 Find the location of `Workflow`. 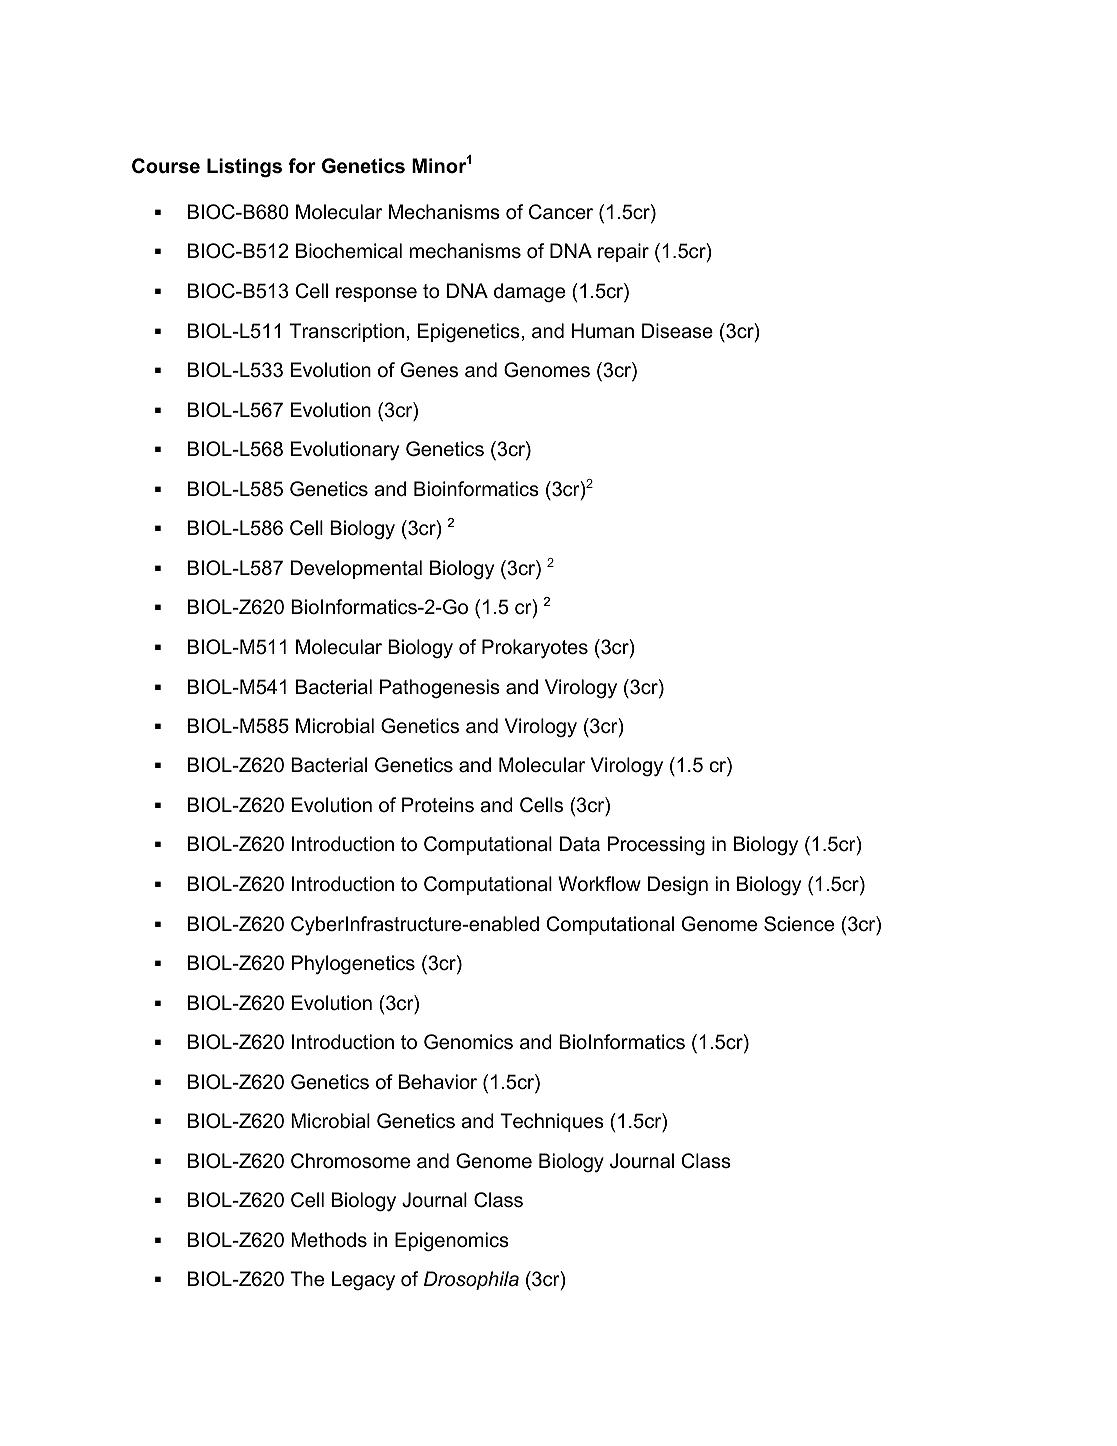

Workflow is located at coordinates (599, 884).
